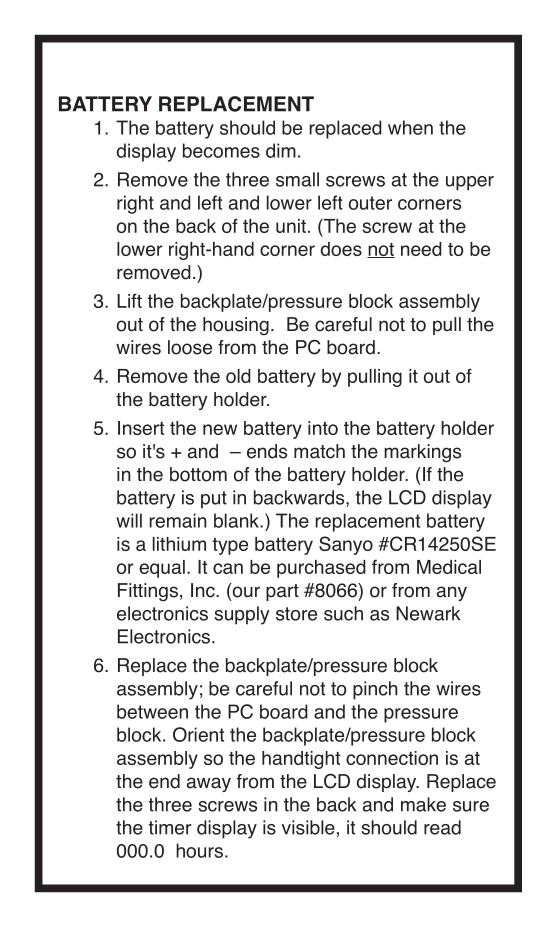 The image size is (556, 927). What do you see at coordinates (221, 150) in the screenshot?
I see `becomes` at bounding box center [221, 150].
